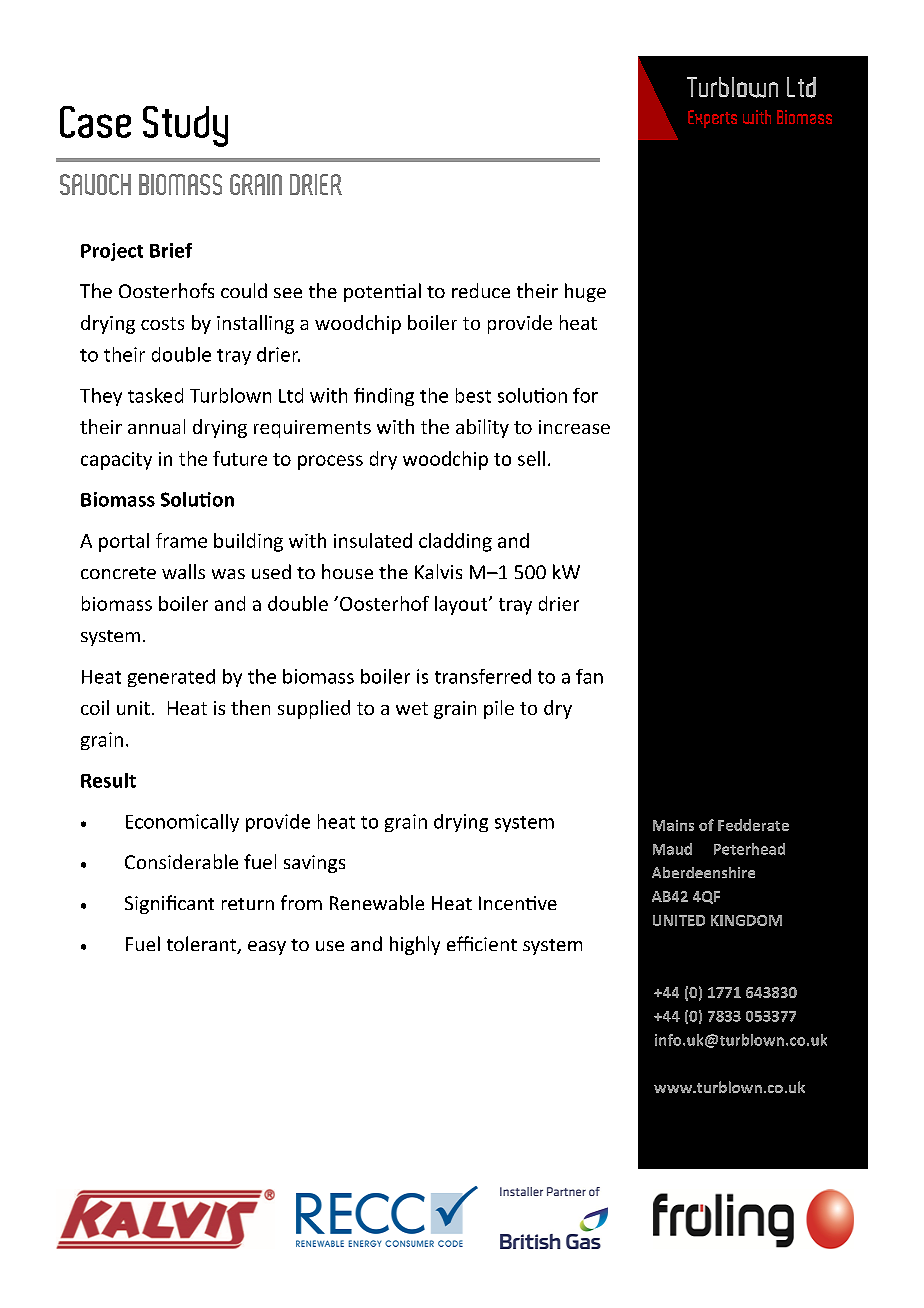 The image size is (924, 1308). I want to click on Experts, so click(712, 119).
